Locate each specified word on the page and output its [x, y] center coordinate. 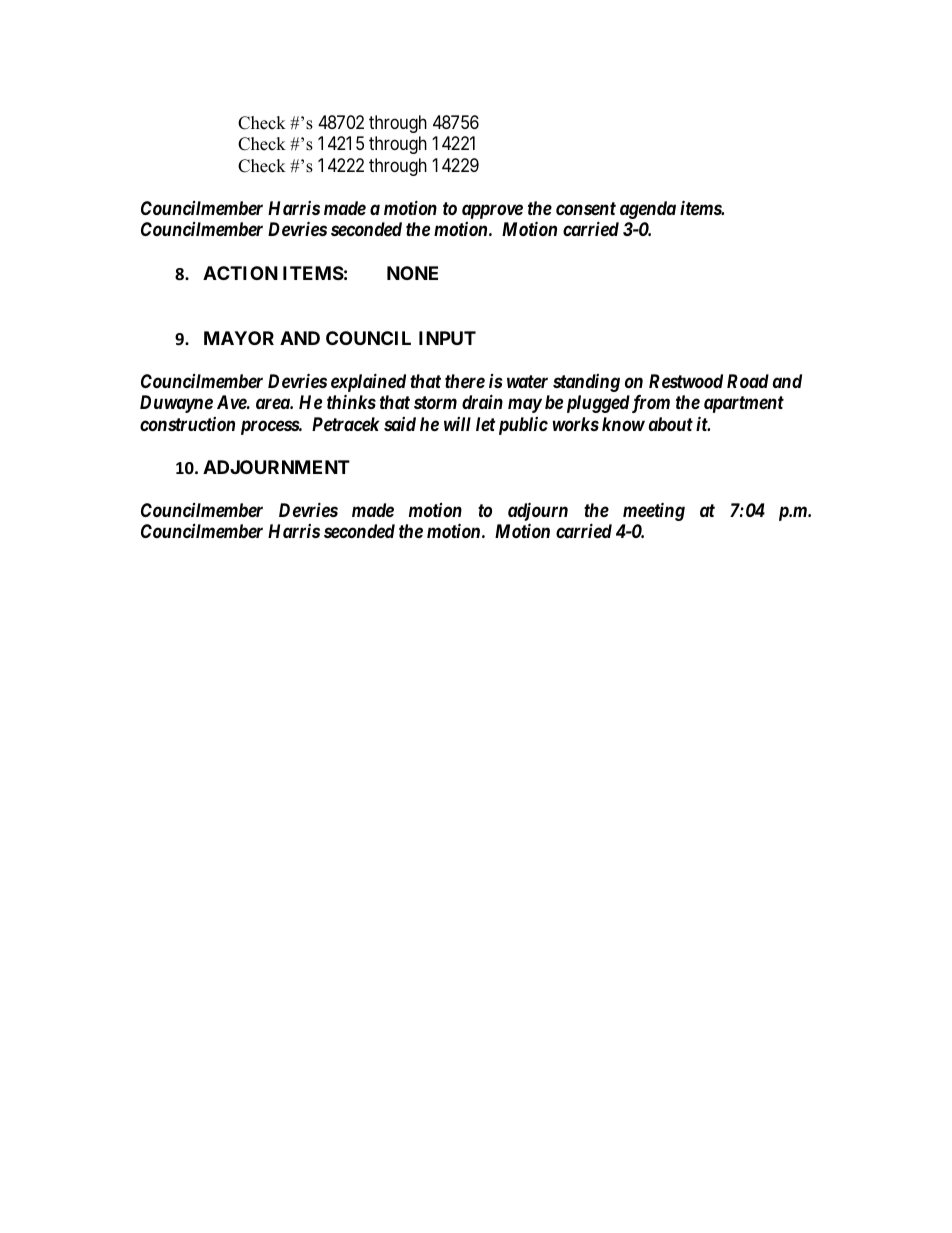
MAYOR [239, 338]
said [400, 424]
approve [492, 211]
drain [482, 401]
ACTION [240, 273]
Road [748, 381]
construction [187, 424]
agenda [648, 210]
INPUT [447, 338]
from [649, 404]
